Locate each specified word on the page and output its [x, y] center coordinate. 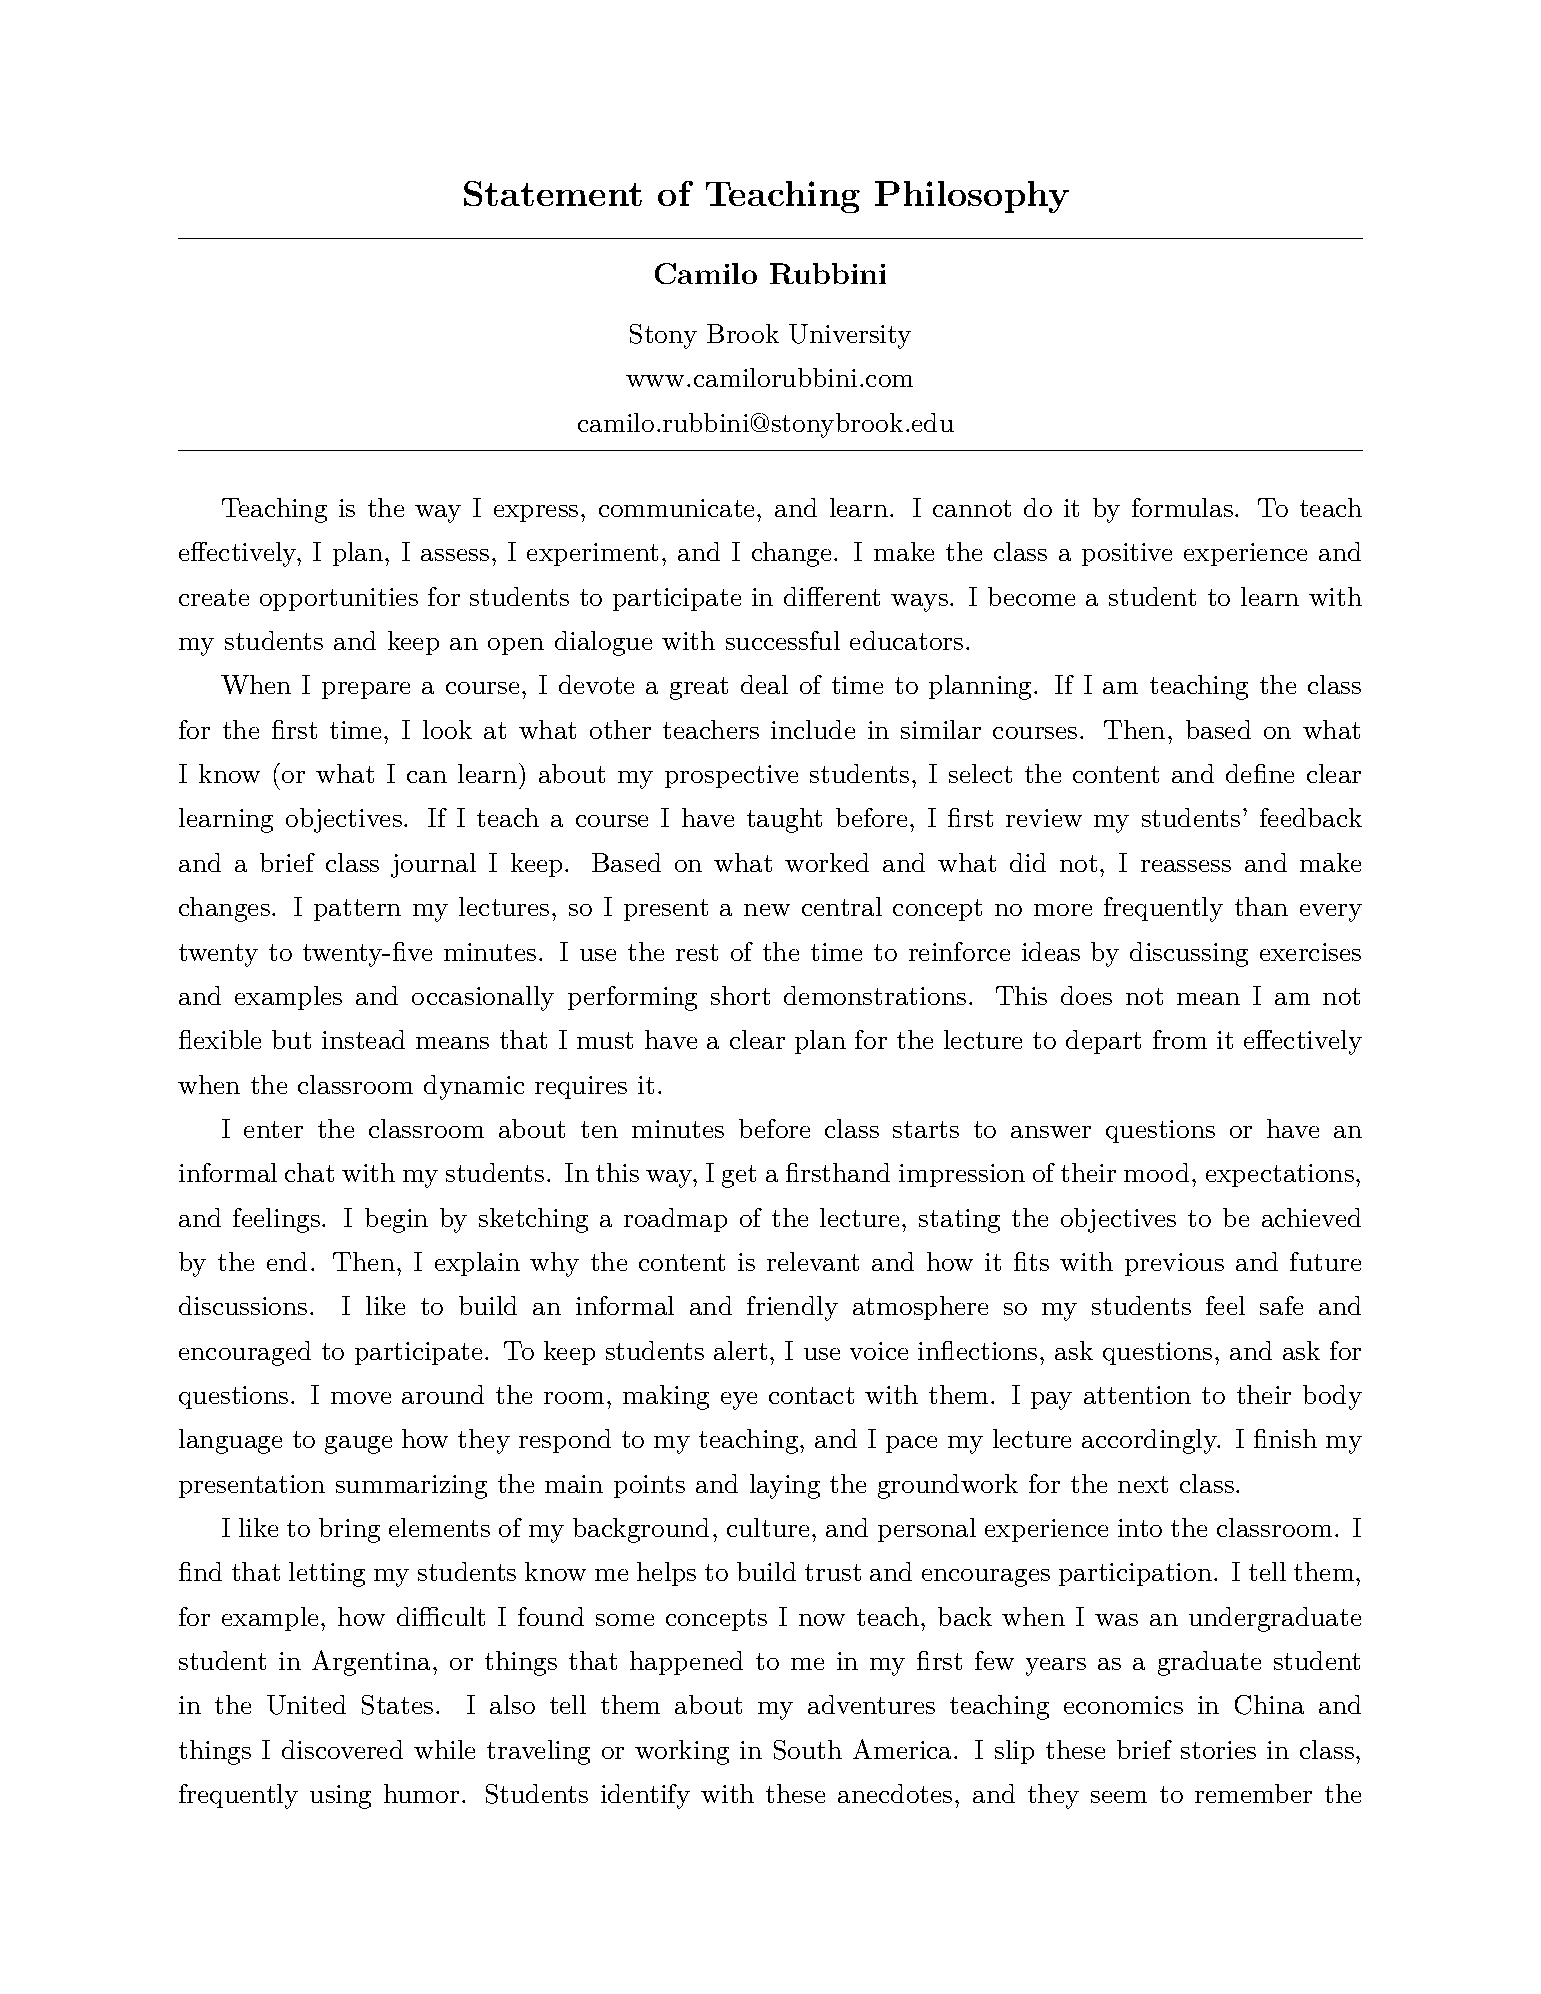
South [808, 1750]
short [740, 995]
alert [740, 1350]
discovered [342, 1749]
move [361, 1398]
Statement [553, 193]
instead [363, 1039]
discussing [1189, 954]
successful [783, 640]
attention [1137, 1395]
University [850, 336]
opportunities [339, 599]
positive [1127, 554]
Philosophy [972, 197]
